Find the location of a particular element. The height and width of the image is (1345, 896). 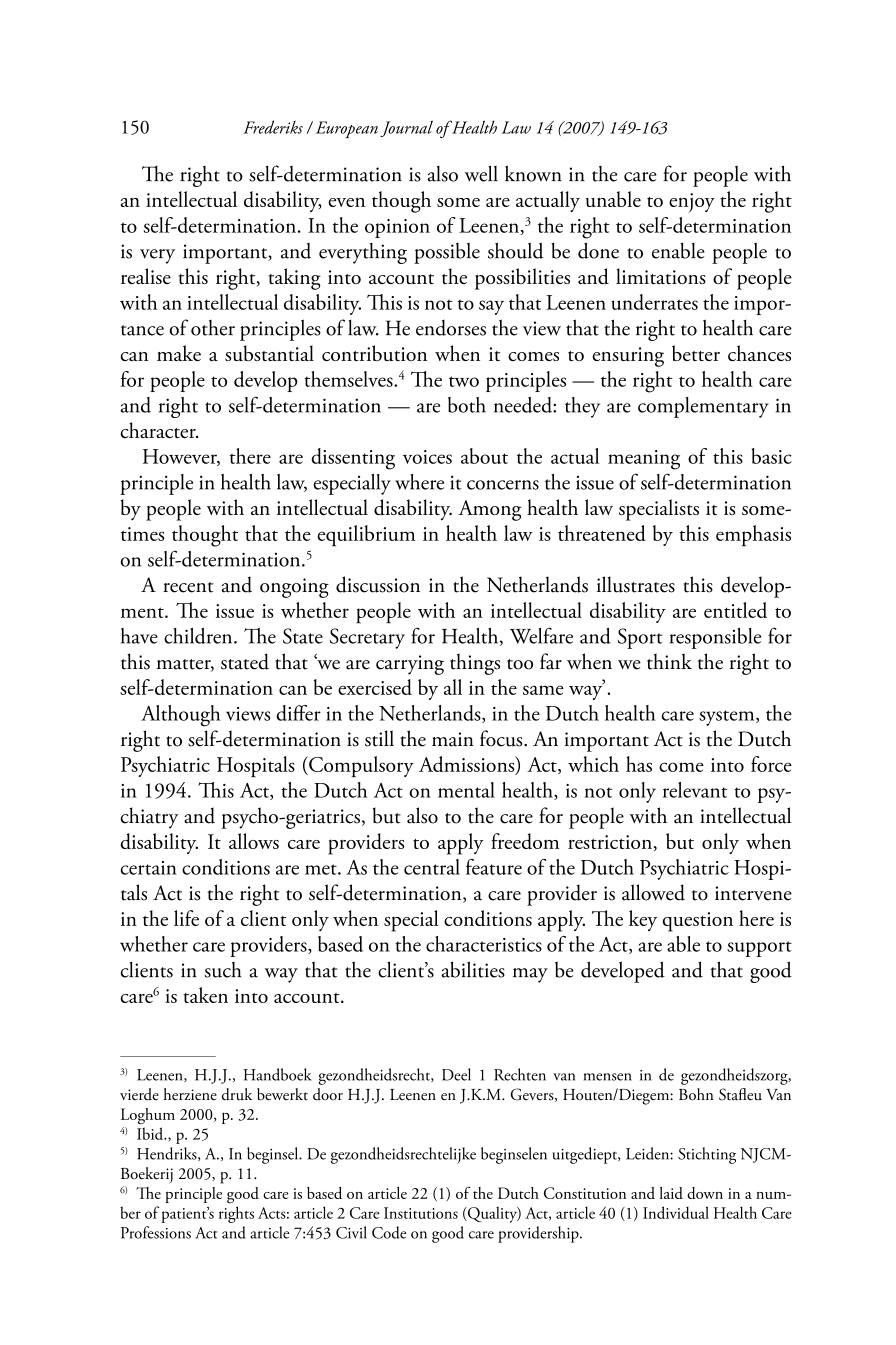

such is located at coordinates (223, 970).
